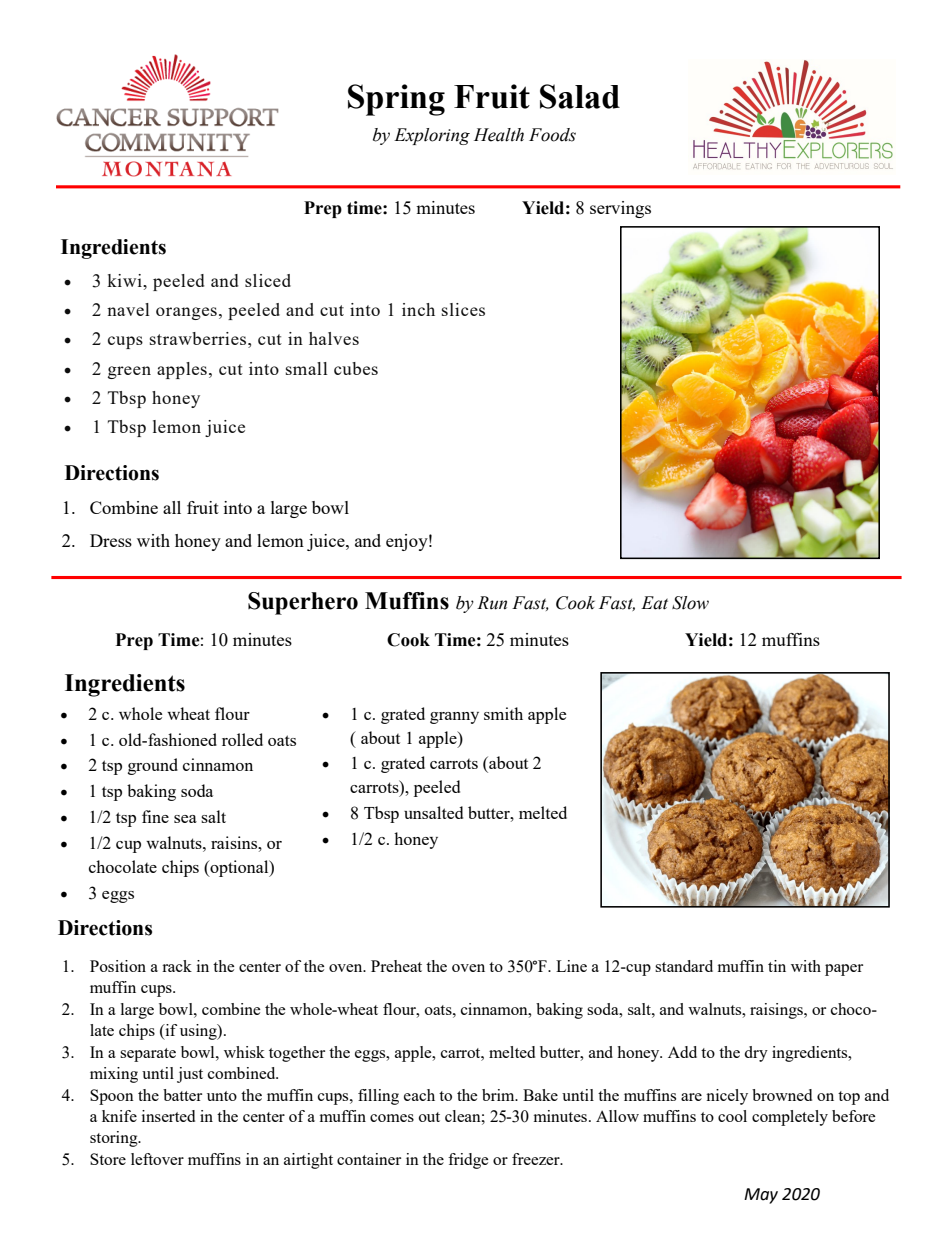 The image size is (952, 1233). I want to click on Health, so click(499, 135).
